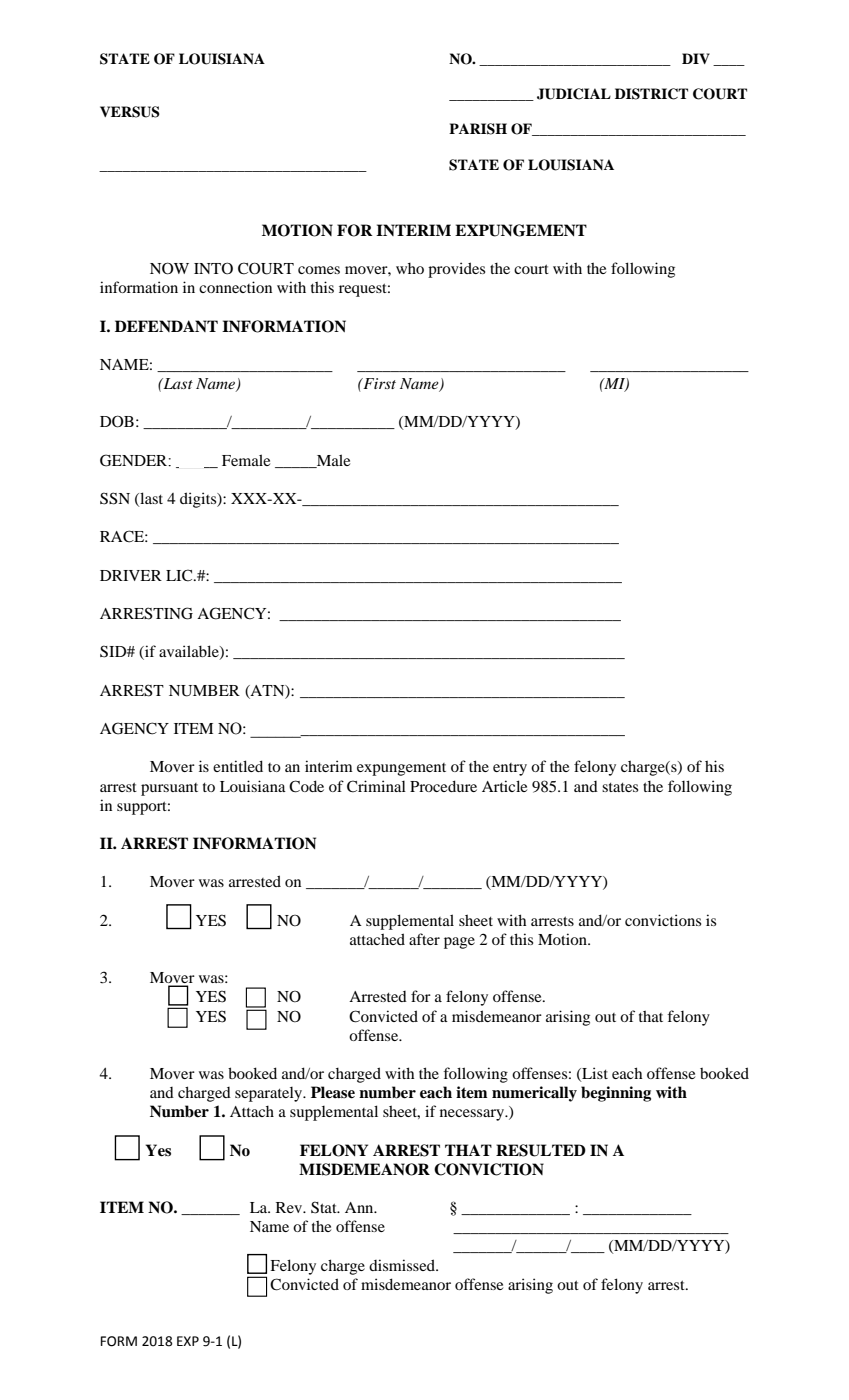 The image size is (849, 1400). Describe the element at coordinates (478, 129) in the screenshot. I see `PARISH` at that location.
